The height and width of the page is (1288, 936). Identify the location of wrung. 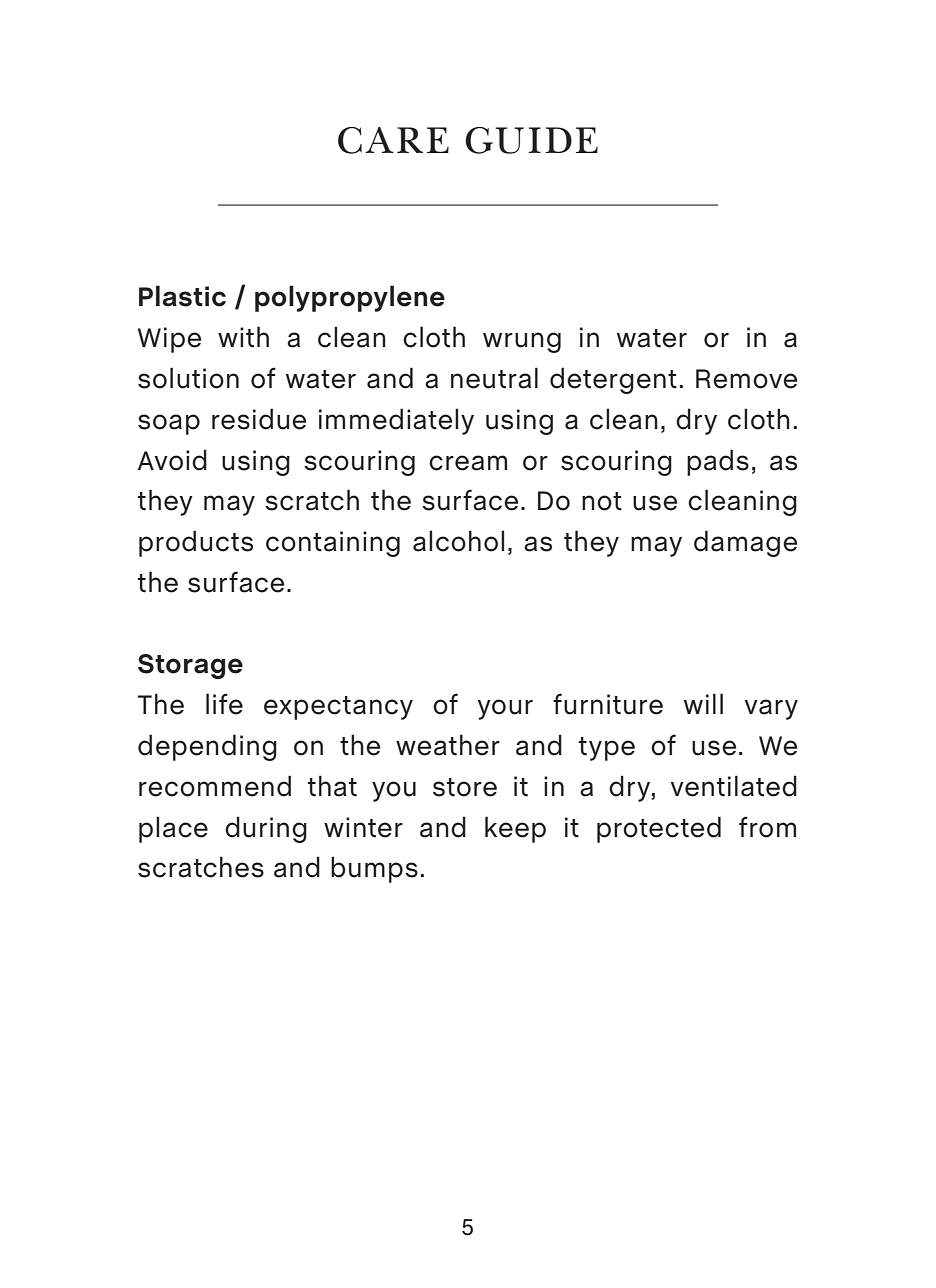
(522, 342).
